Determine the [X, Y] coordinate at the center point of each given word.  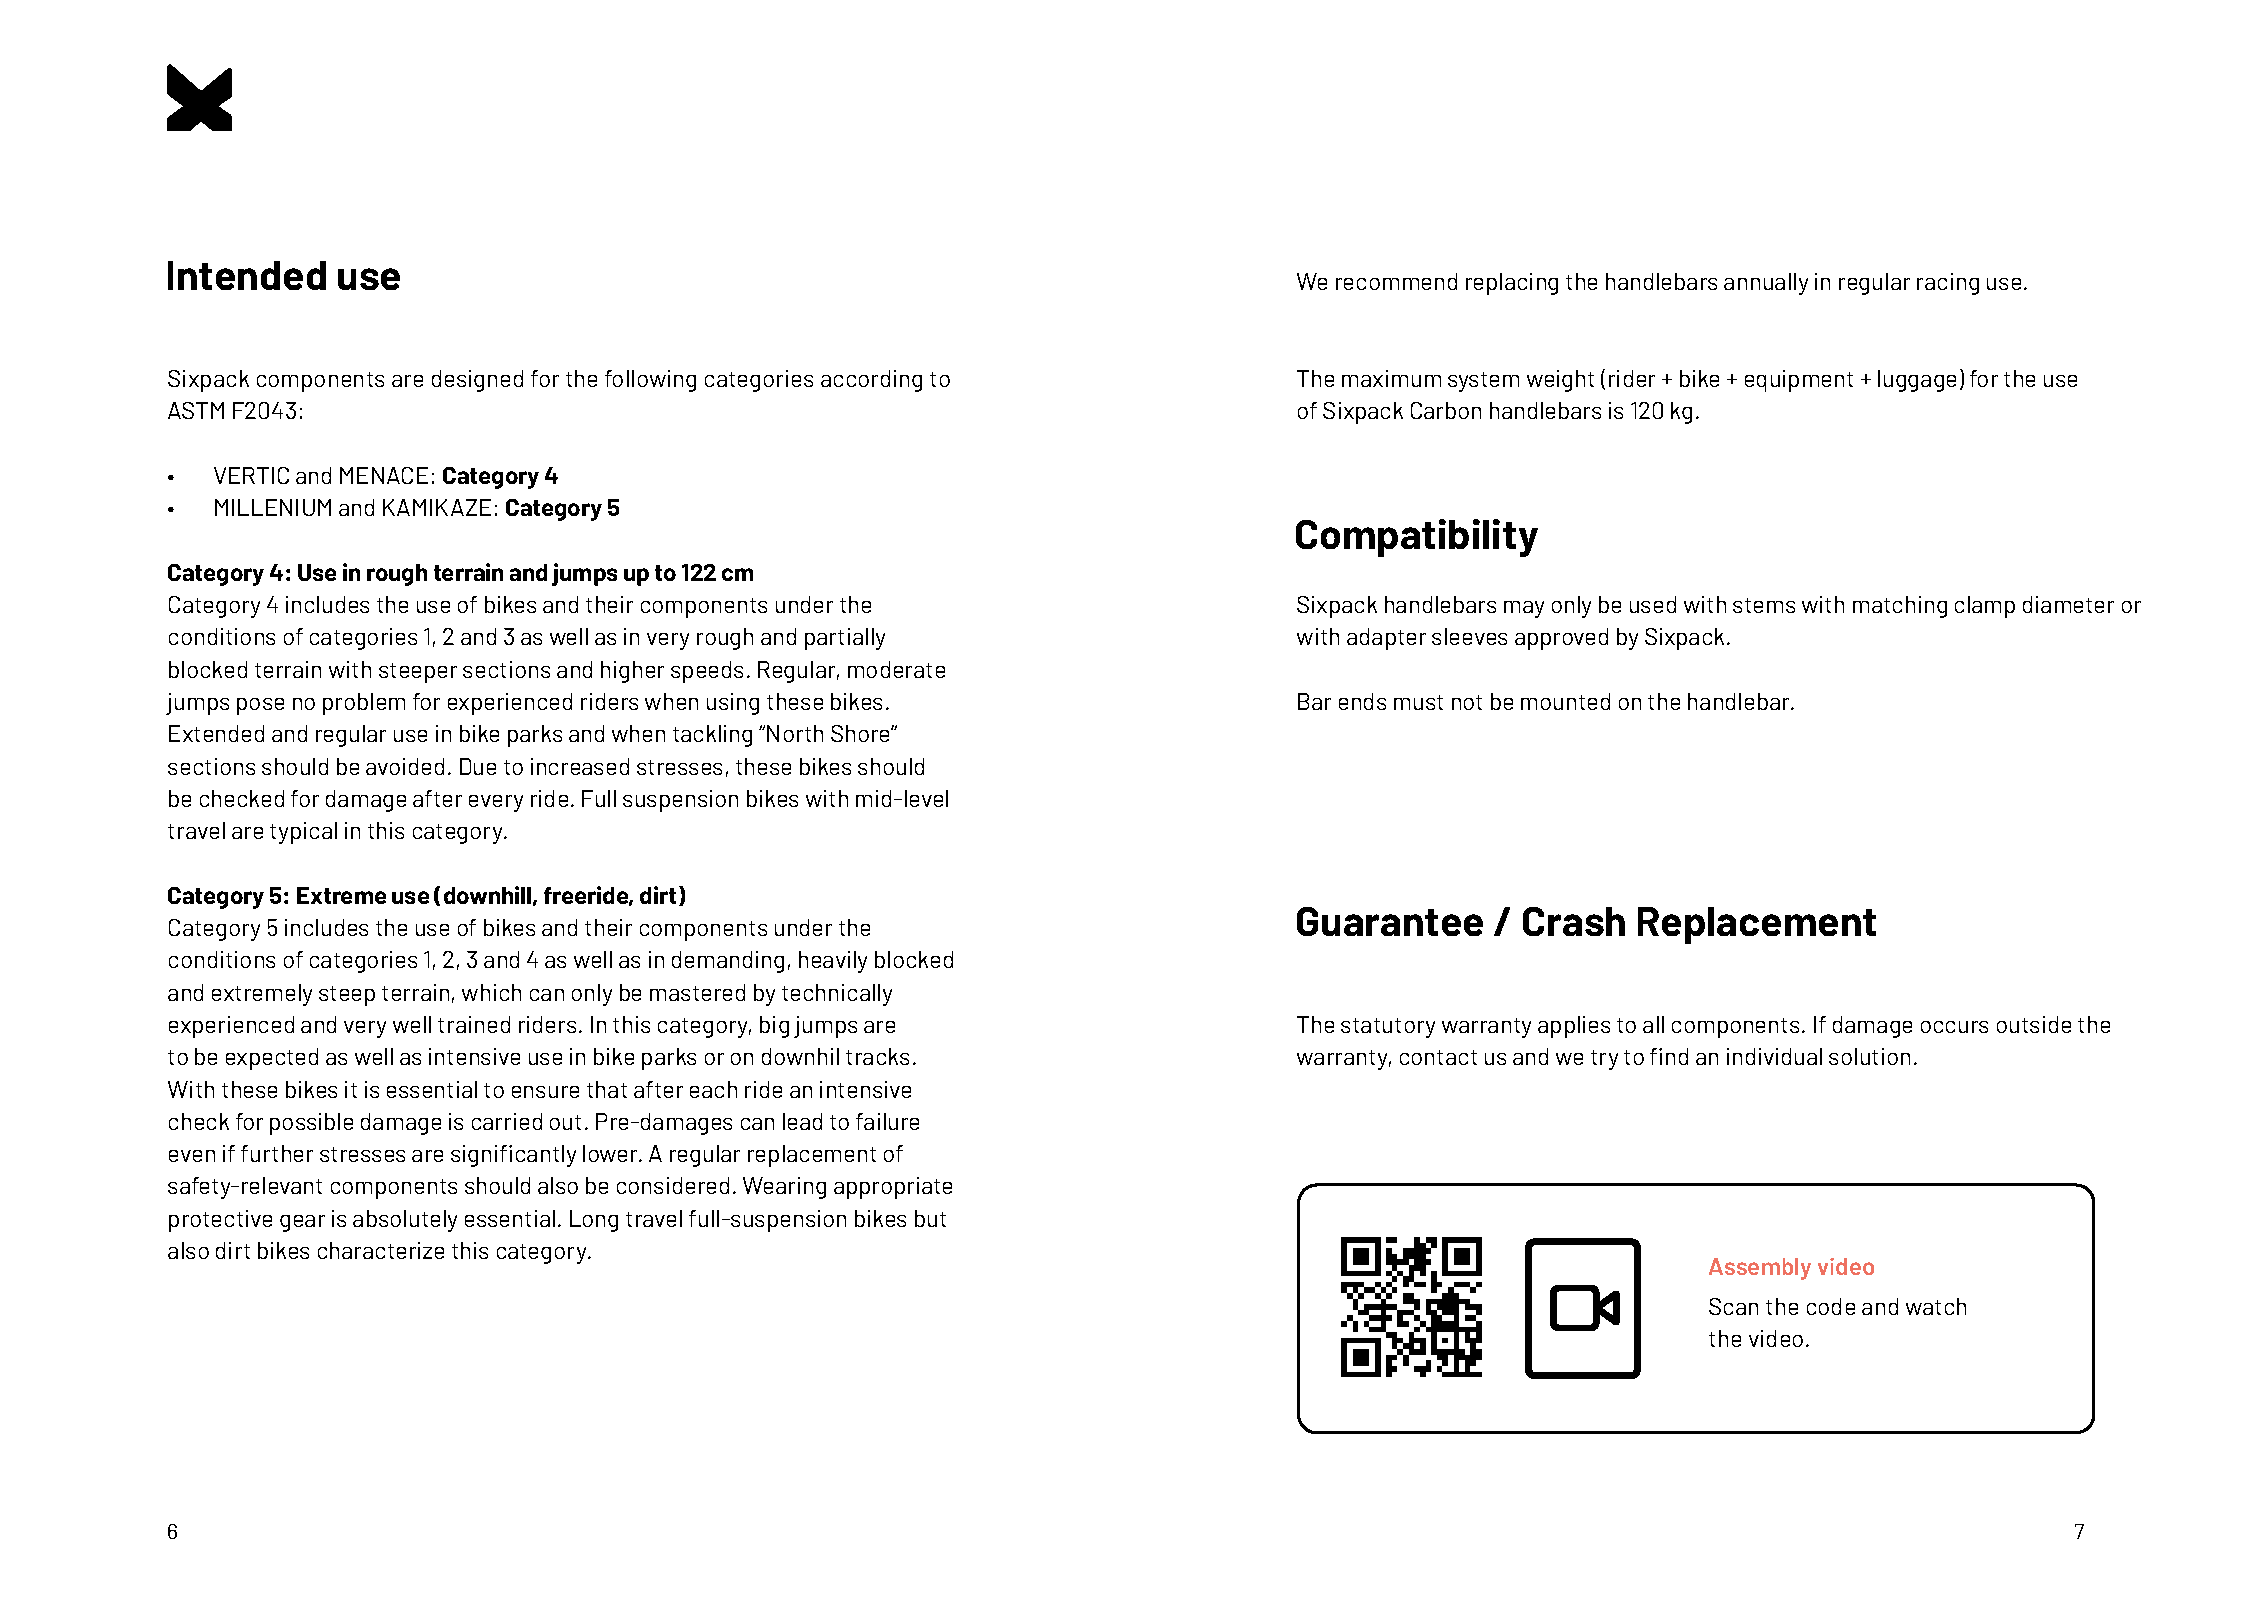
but [930, 1218]
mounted [1565, 701]
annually [1766, 284]
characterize [381, 1250]
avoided [405, 766]
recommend [1396, 281]
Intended [247, 275]
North [795, 733]
